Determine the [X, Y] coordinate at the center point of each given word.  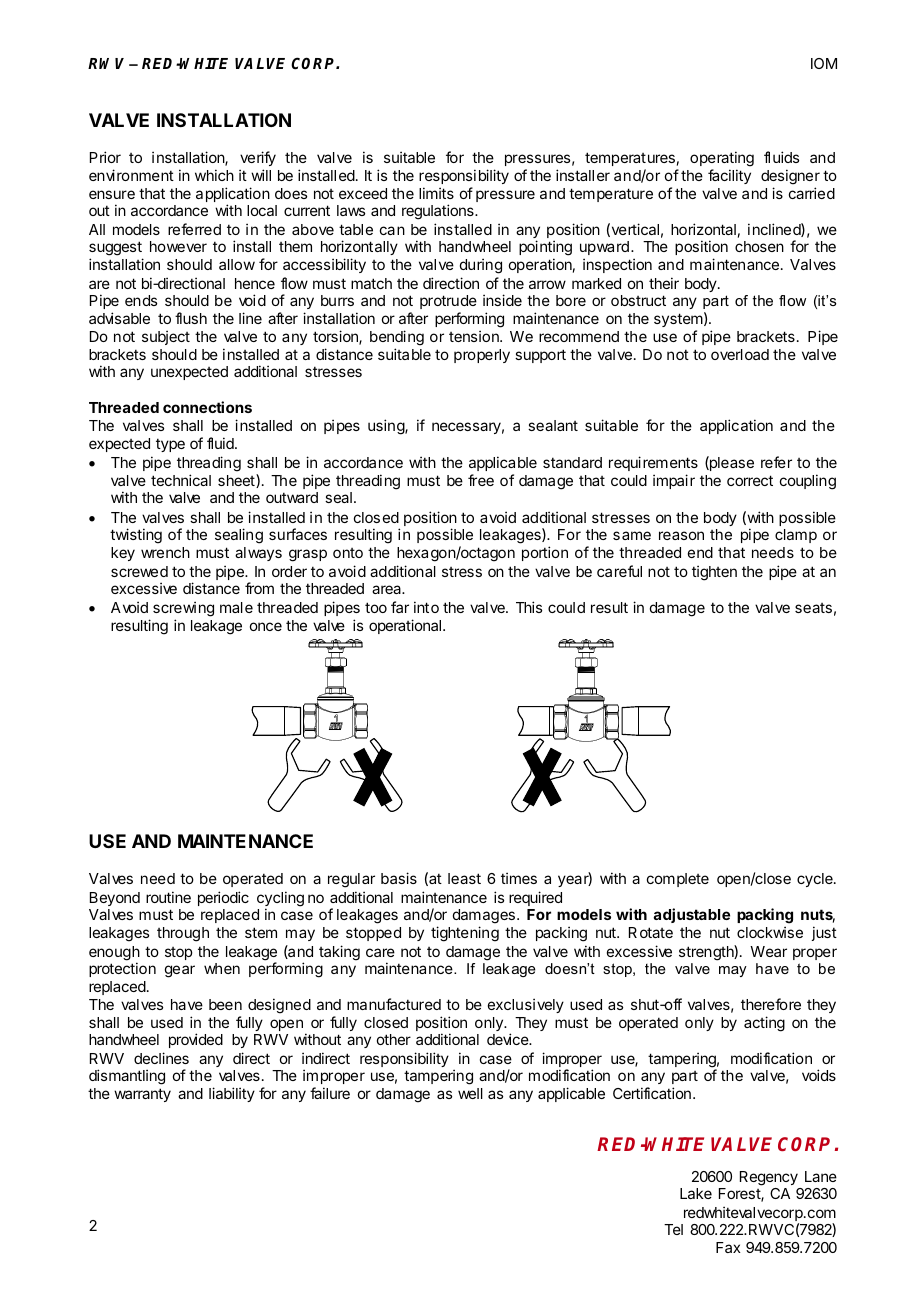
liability [232, 1094]
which [214, 175]
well [470, 1093]
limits [436, 193]
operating [722, 159]
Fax [728, 1247]
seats [813, 608]
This [529, 607]
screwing [183, 609]
